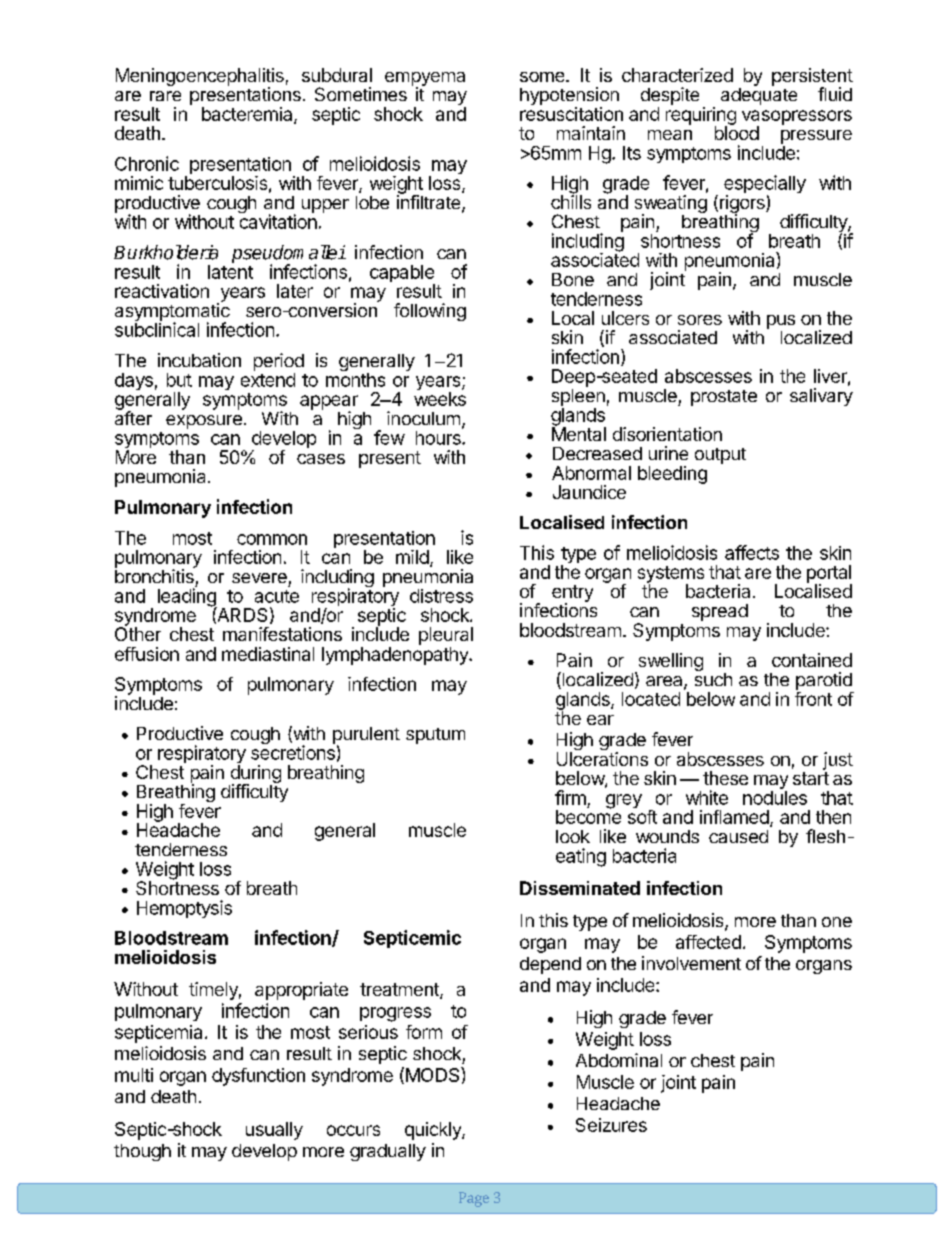 This page has width=952, height=1233. What do you see at coordinates (720, 612) in the page?
I see `spread` at bounding box center [720, 612].
